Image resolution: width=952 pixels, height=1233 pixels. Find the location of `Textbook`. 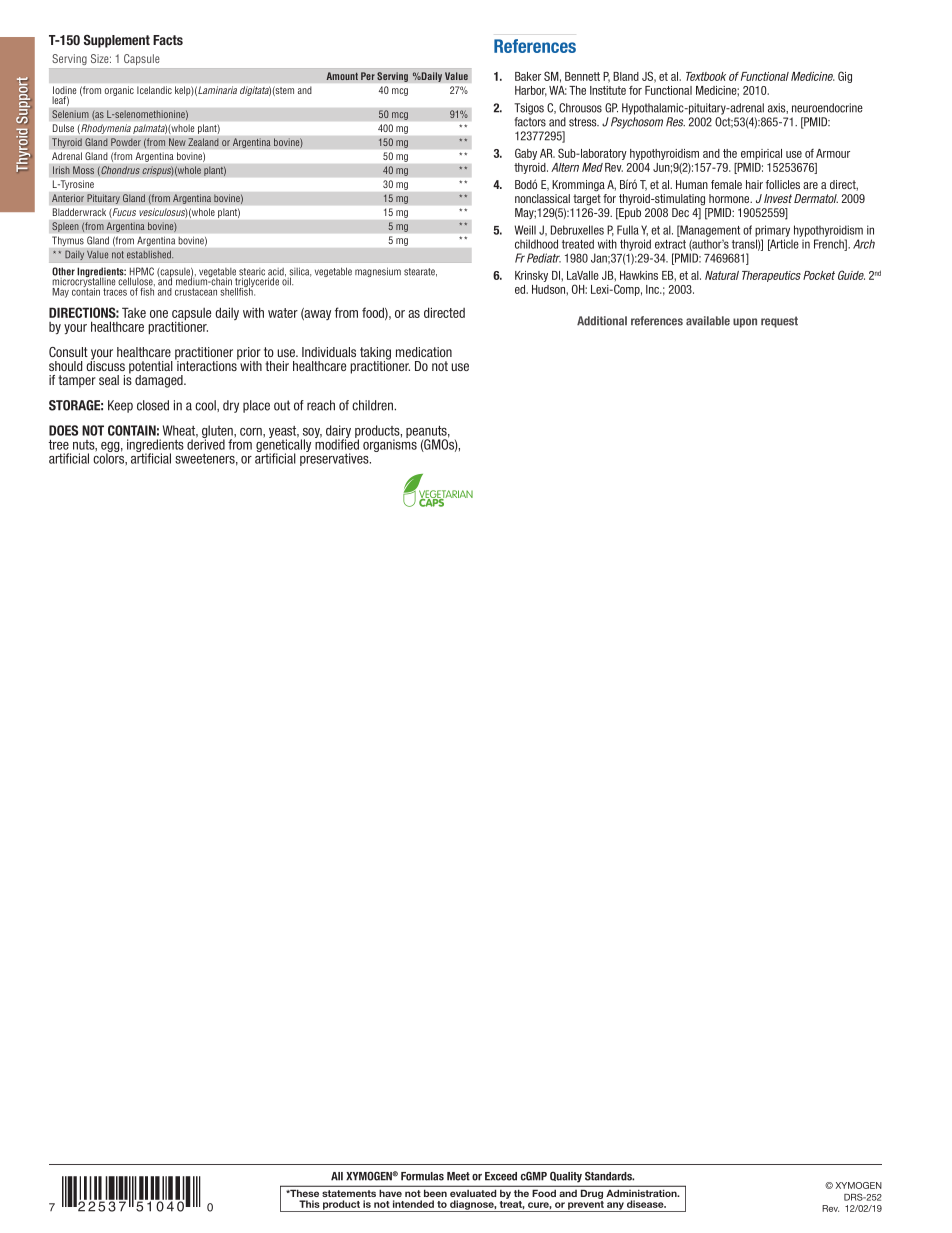

Textbook is located at coordinates (706, 76).
